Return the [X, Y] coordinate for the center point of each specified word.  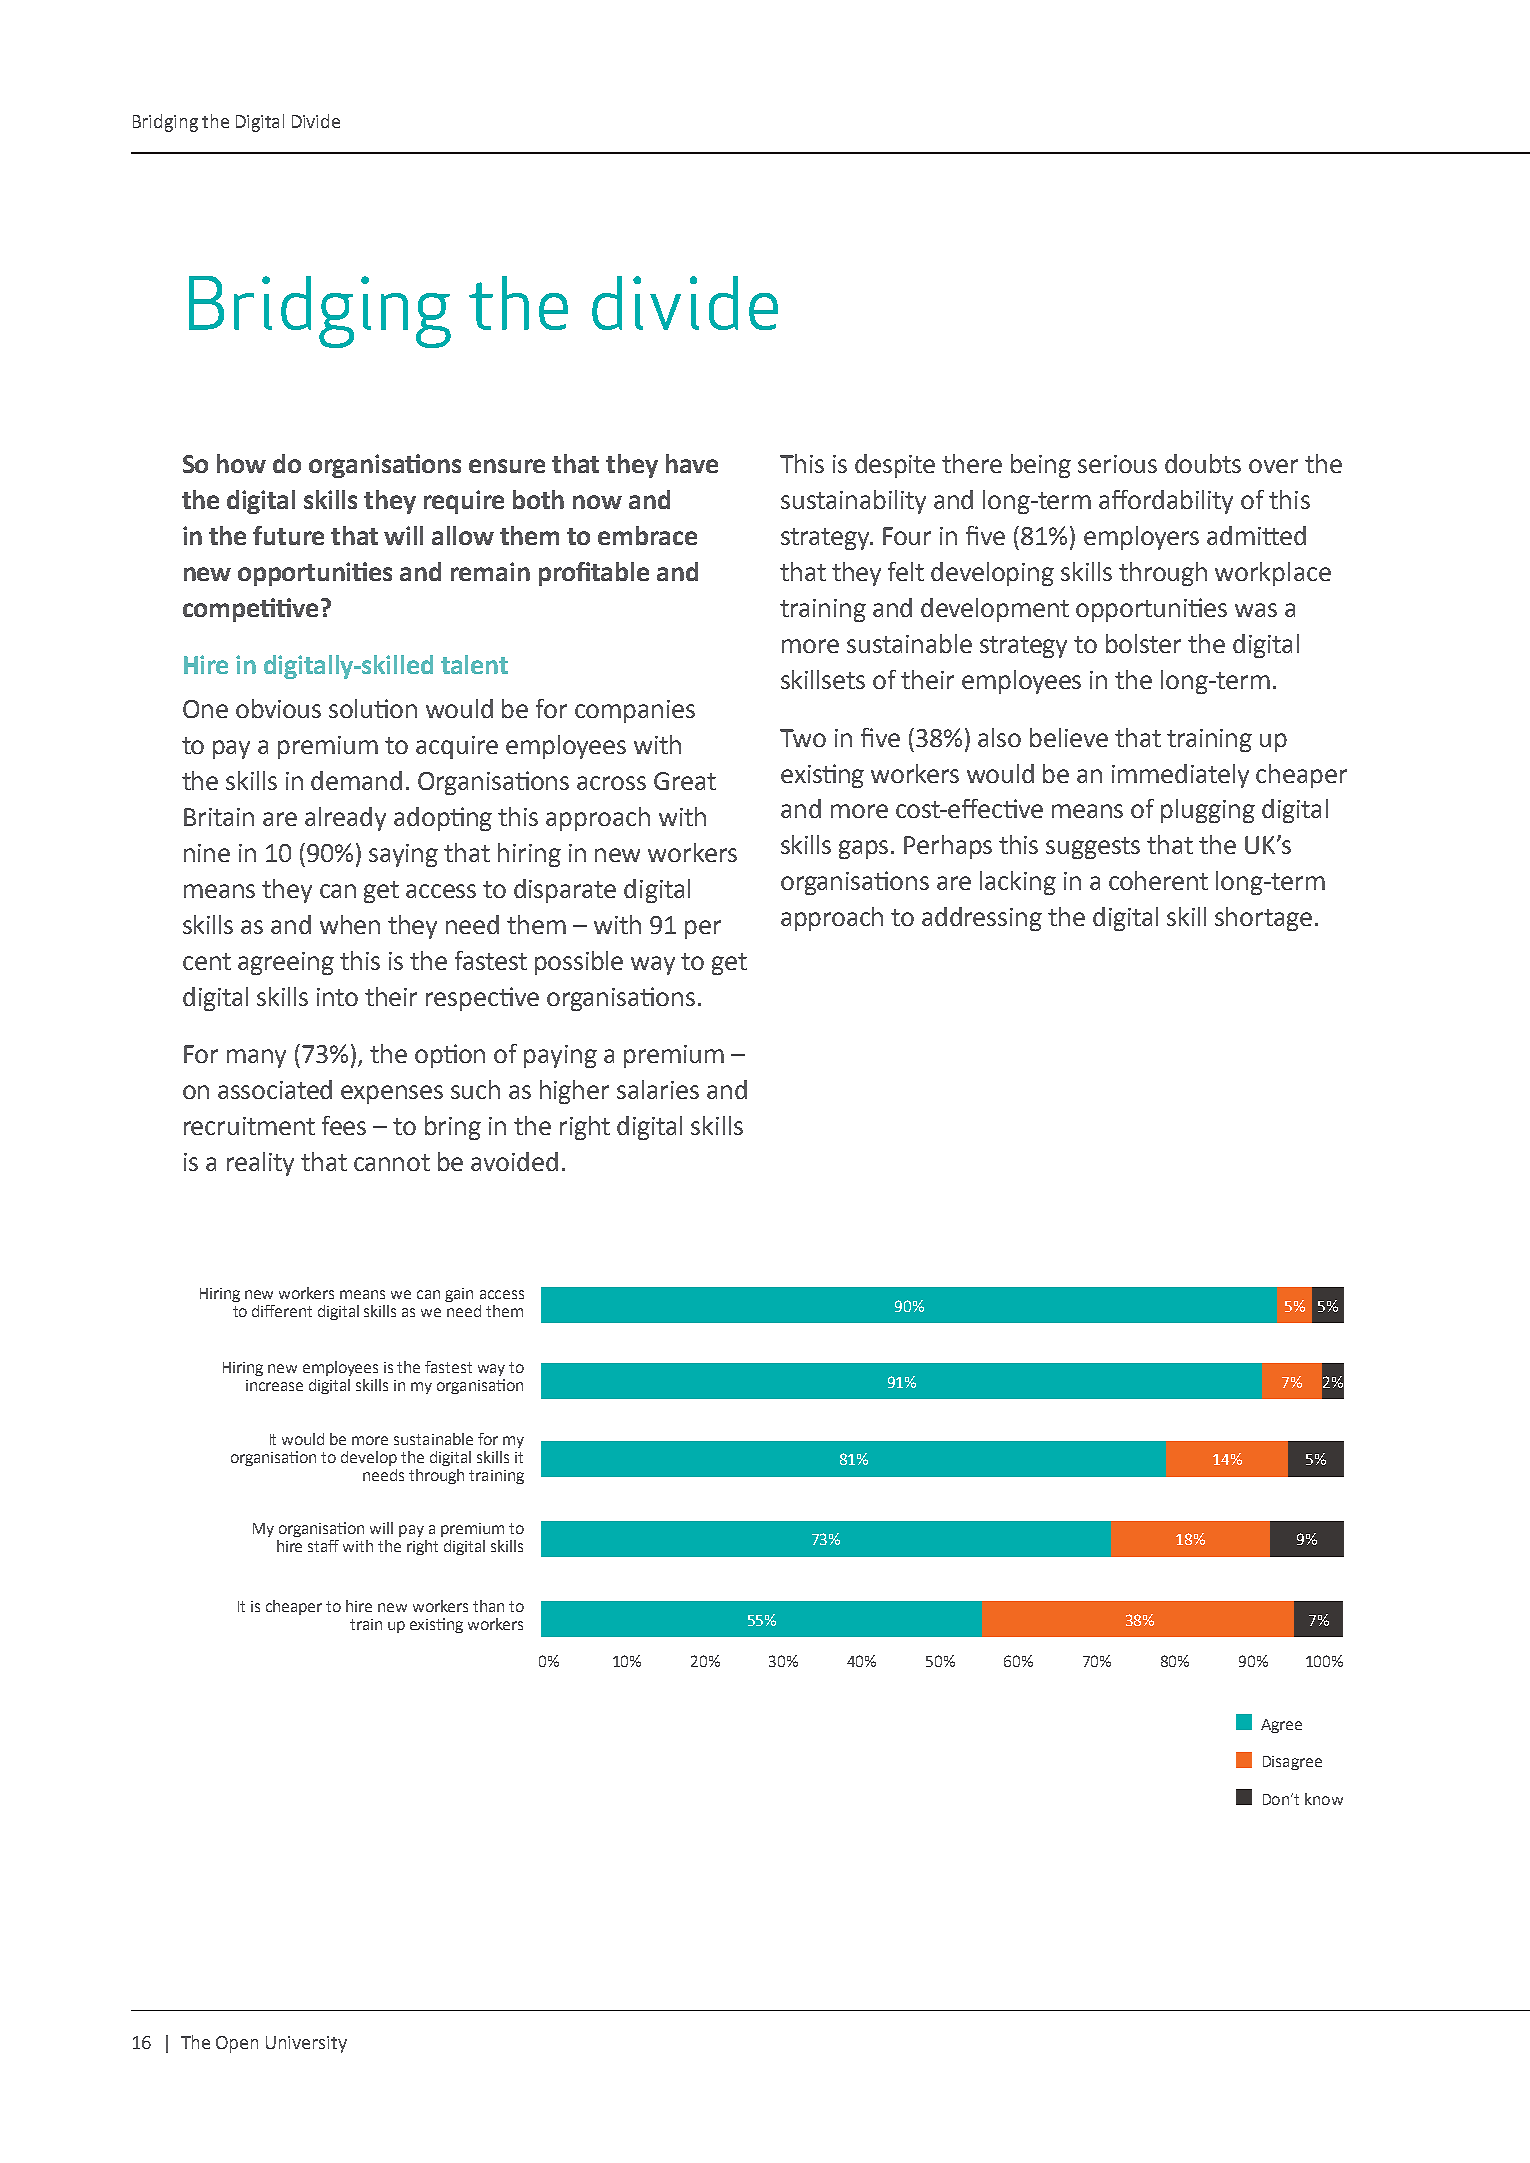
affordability [1166, 502]
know [1324, 1799]
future [288, 535]
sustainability [853, 502]
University [306, 2044]
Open [237, 2044]
